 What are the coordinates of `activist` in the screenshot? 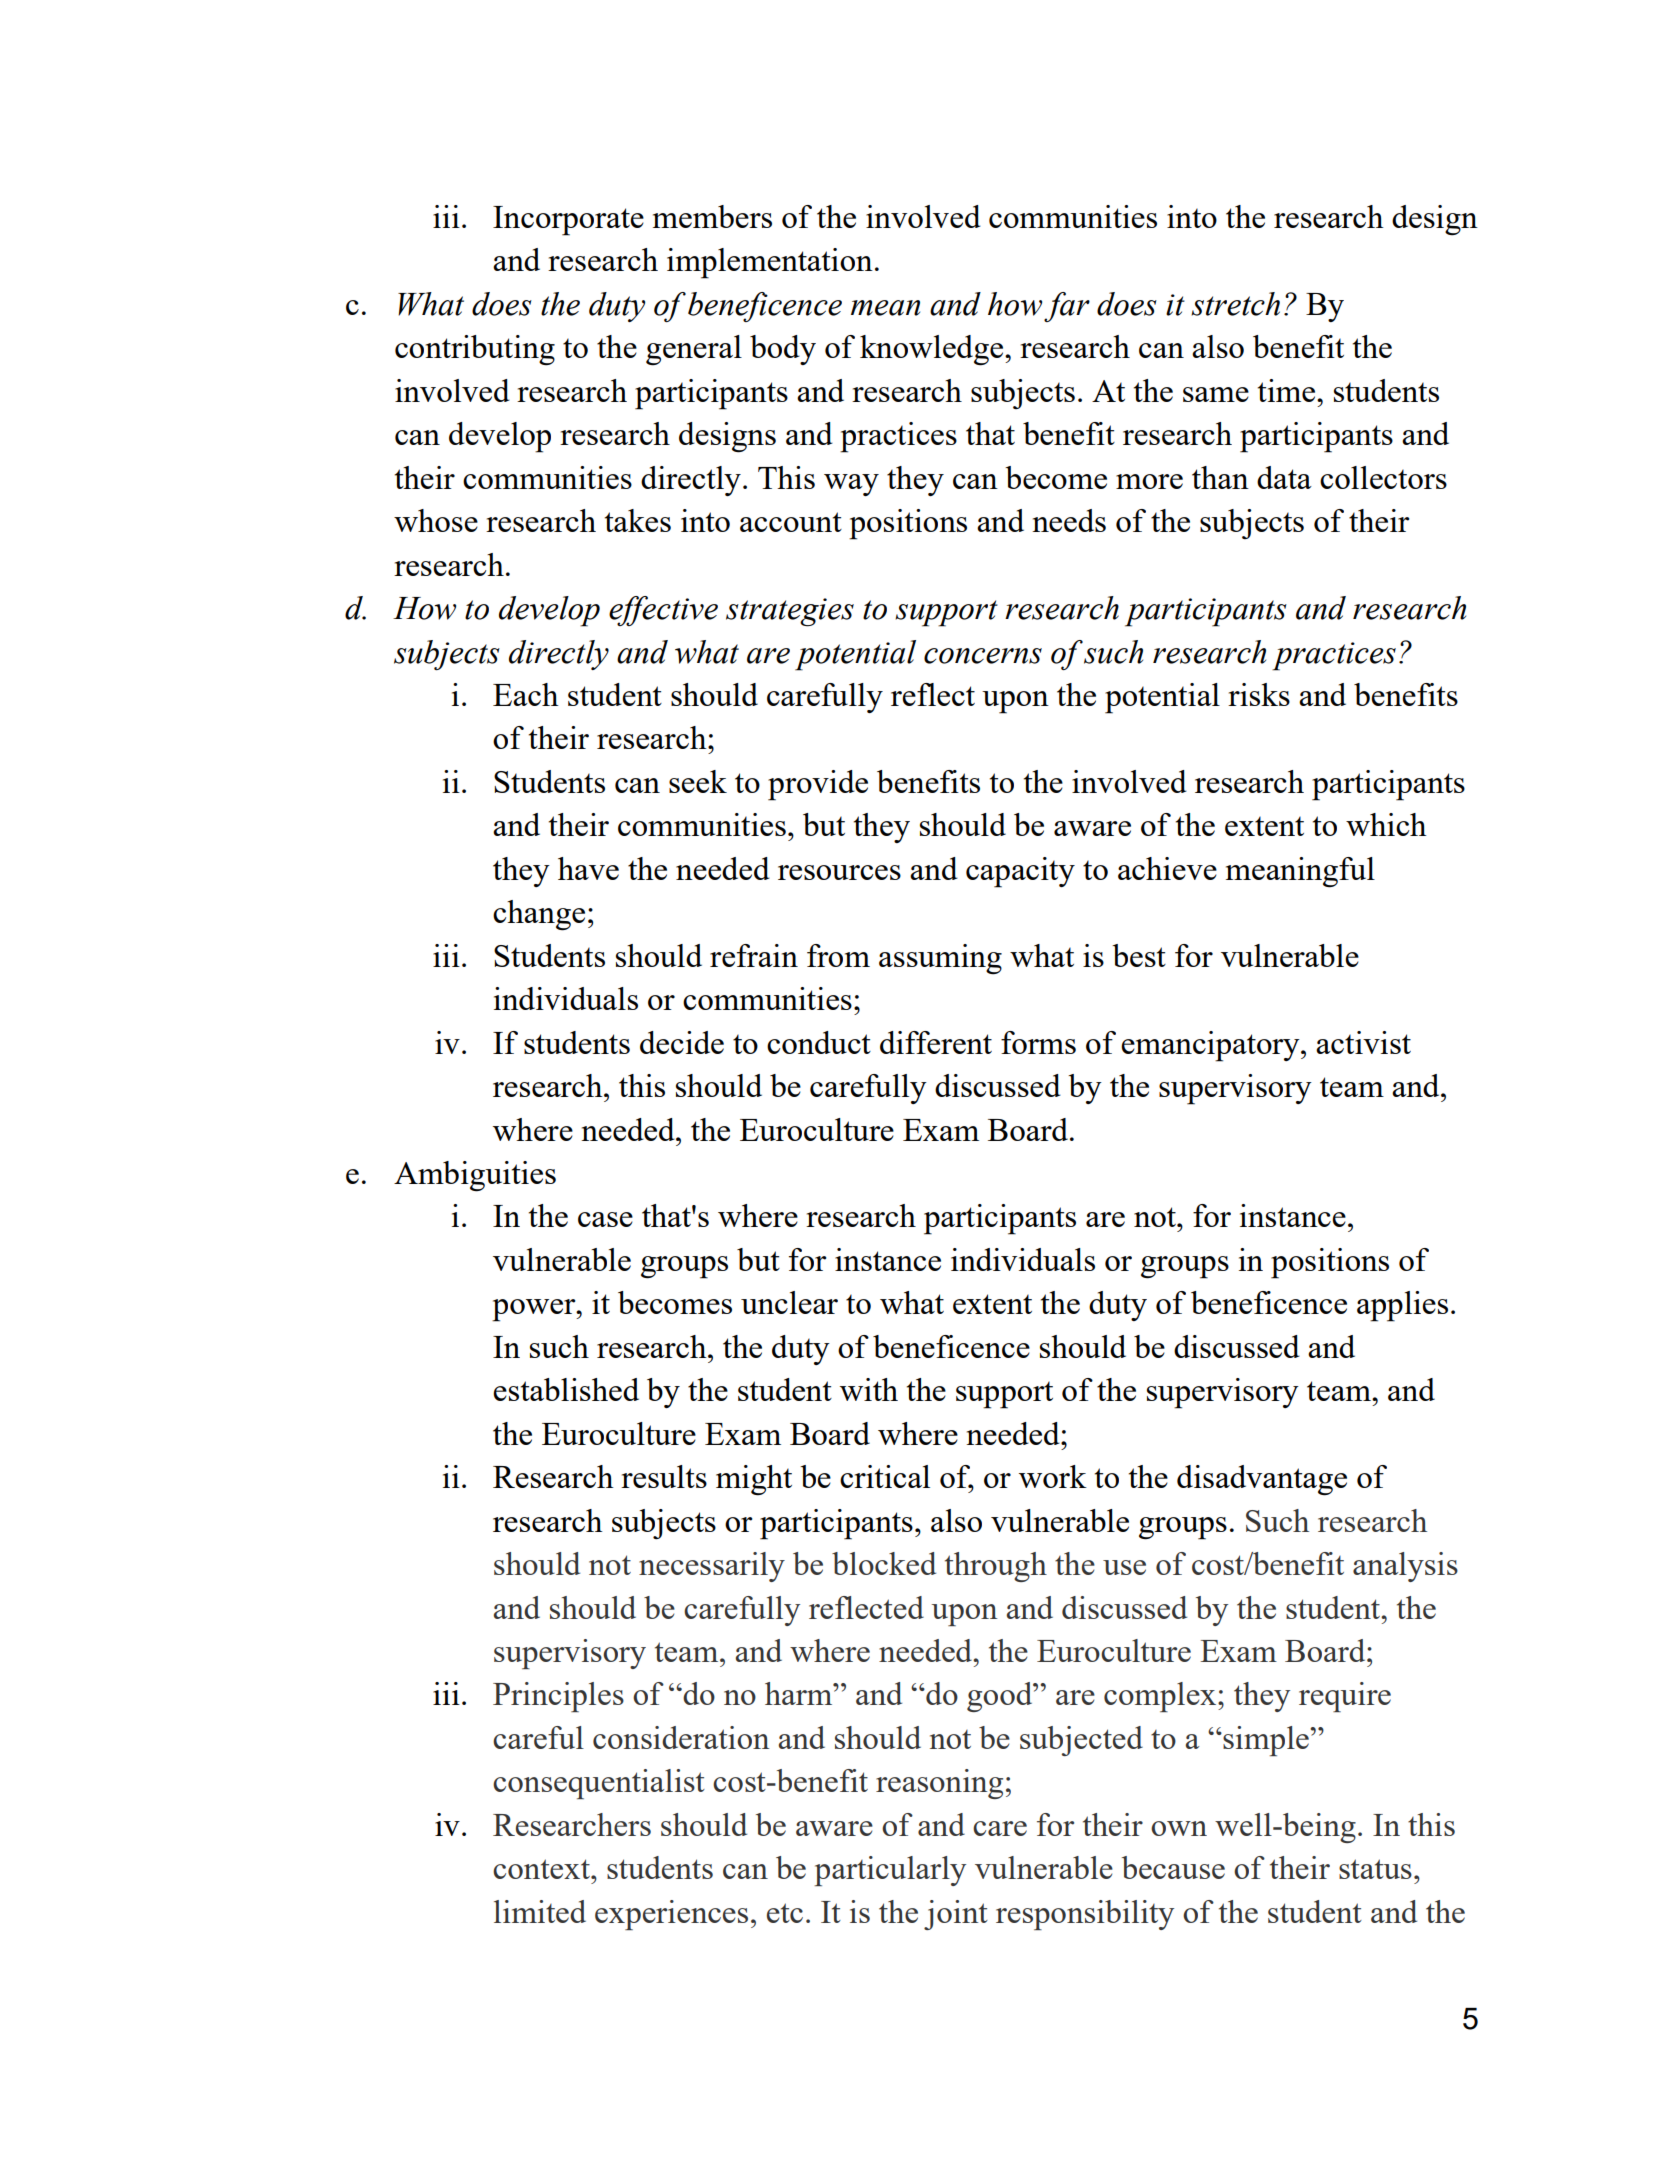 It's located at (1363, 1042).
